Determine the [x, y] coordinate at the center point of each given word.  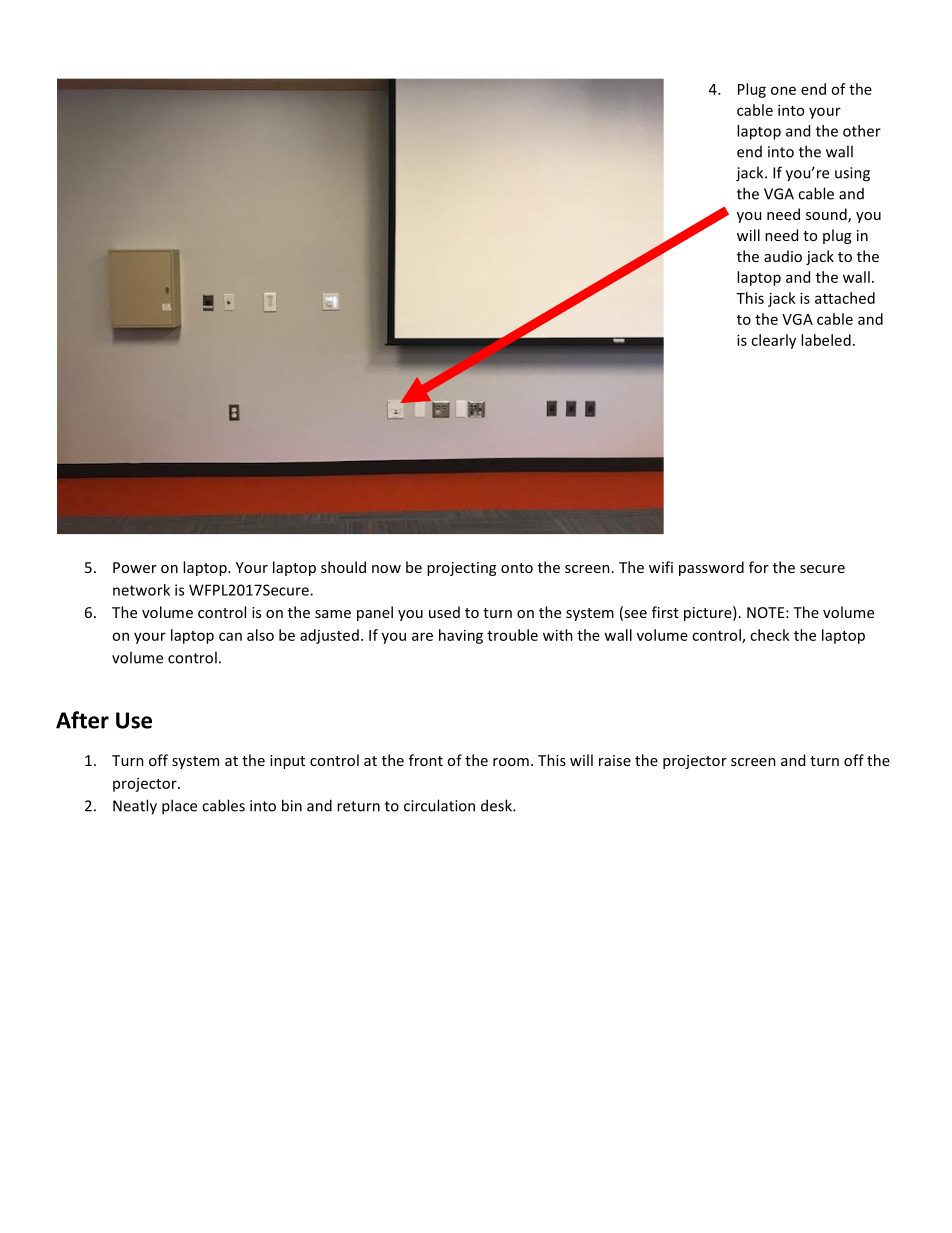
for [759, 567]
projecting [461, 569]
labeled [826, 340]
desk [497, 805]
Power [135, 567]
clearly [773, 341]
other [862, 131]
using [852, 174]
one [783, 90]
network [141, 590]
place [179, 807]
